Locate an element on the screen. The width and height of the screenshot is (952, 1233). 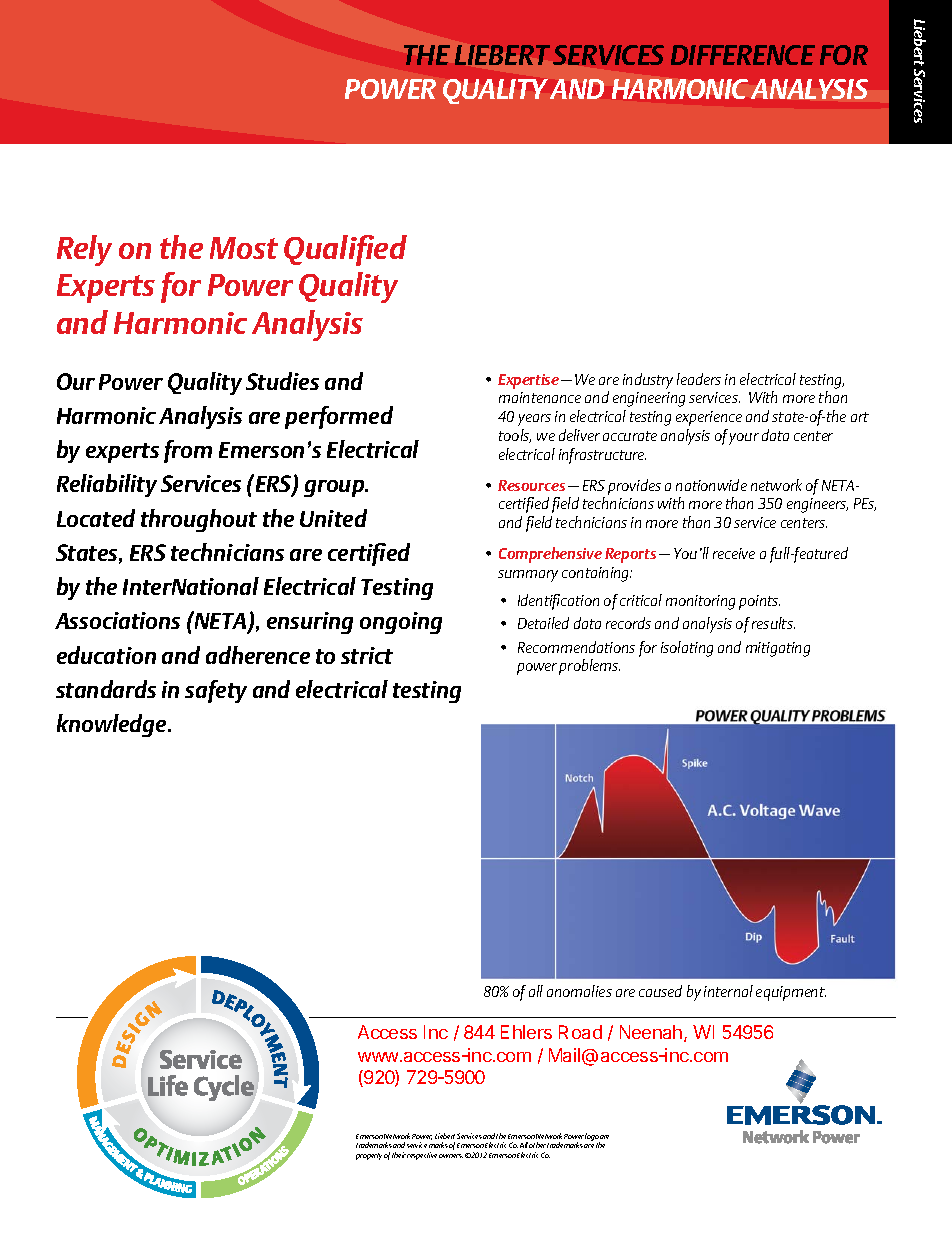
equipment is located at coordinates (791, 993).
